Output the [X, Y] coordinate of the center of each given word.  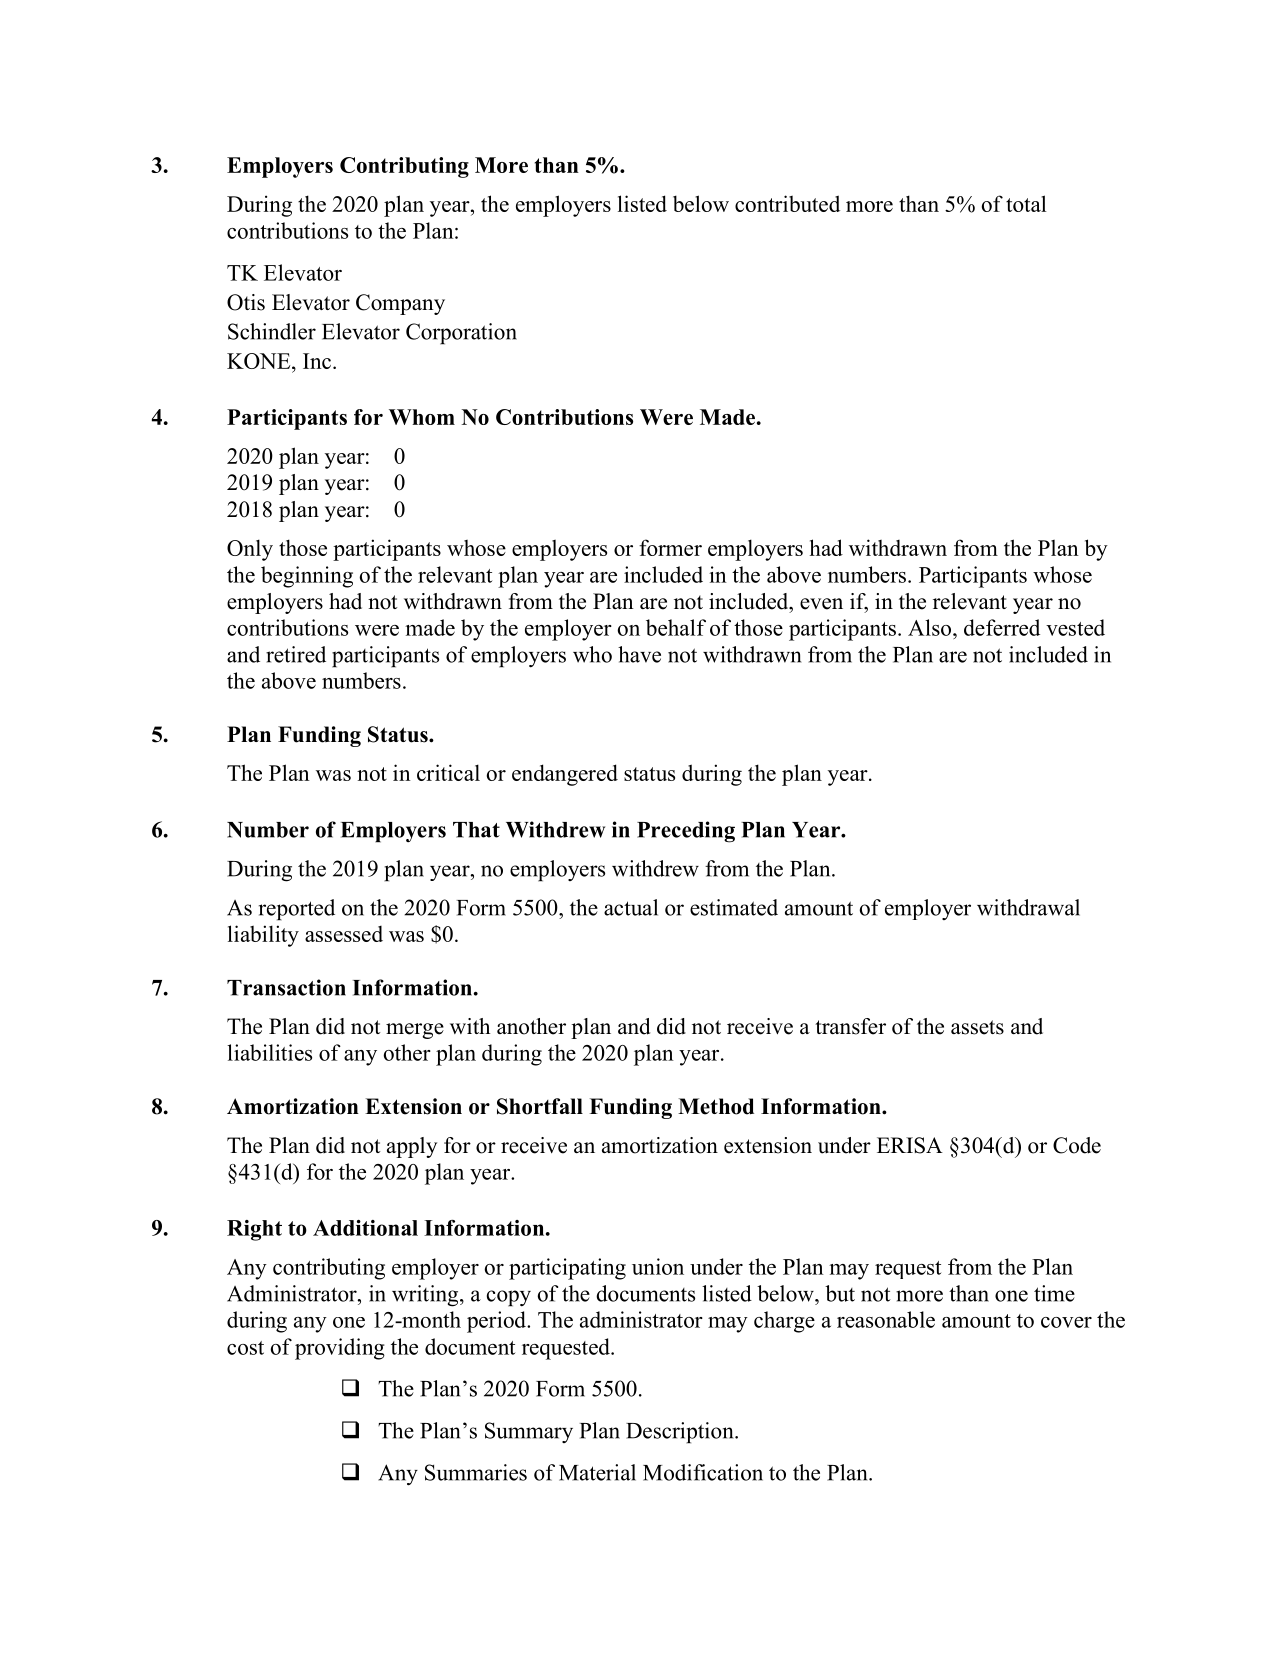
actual [631, 907]
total [1026, 203]
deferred [1002, 627]
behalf [676, 627]
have [639, 654]
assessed [344, 934]
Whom [422, 417]
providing [340, 1349]
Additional [365, 1228]
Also [931, 627]
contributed [787, 203]
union [658, 1266]
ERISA [910, 1145]
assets [977, 1027]
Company [400, 304]
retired [296, 654]
